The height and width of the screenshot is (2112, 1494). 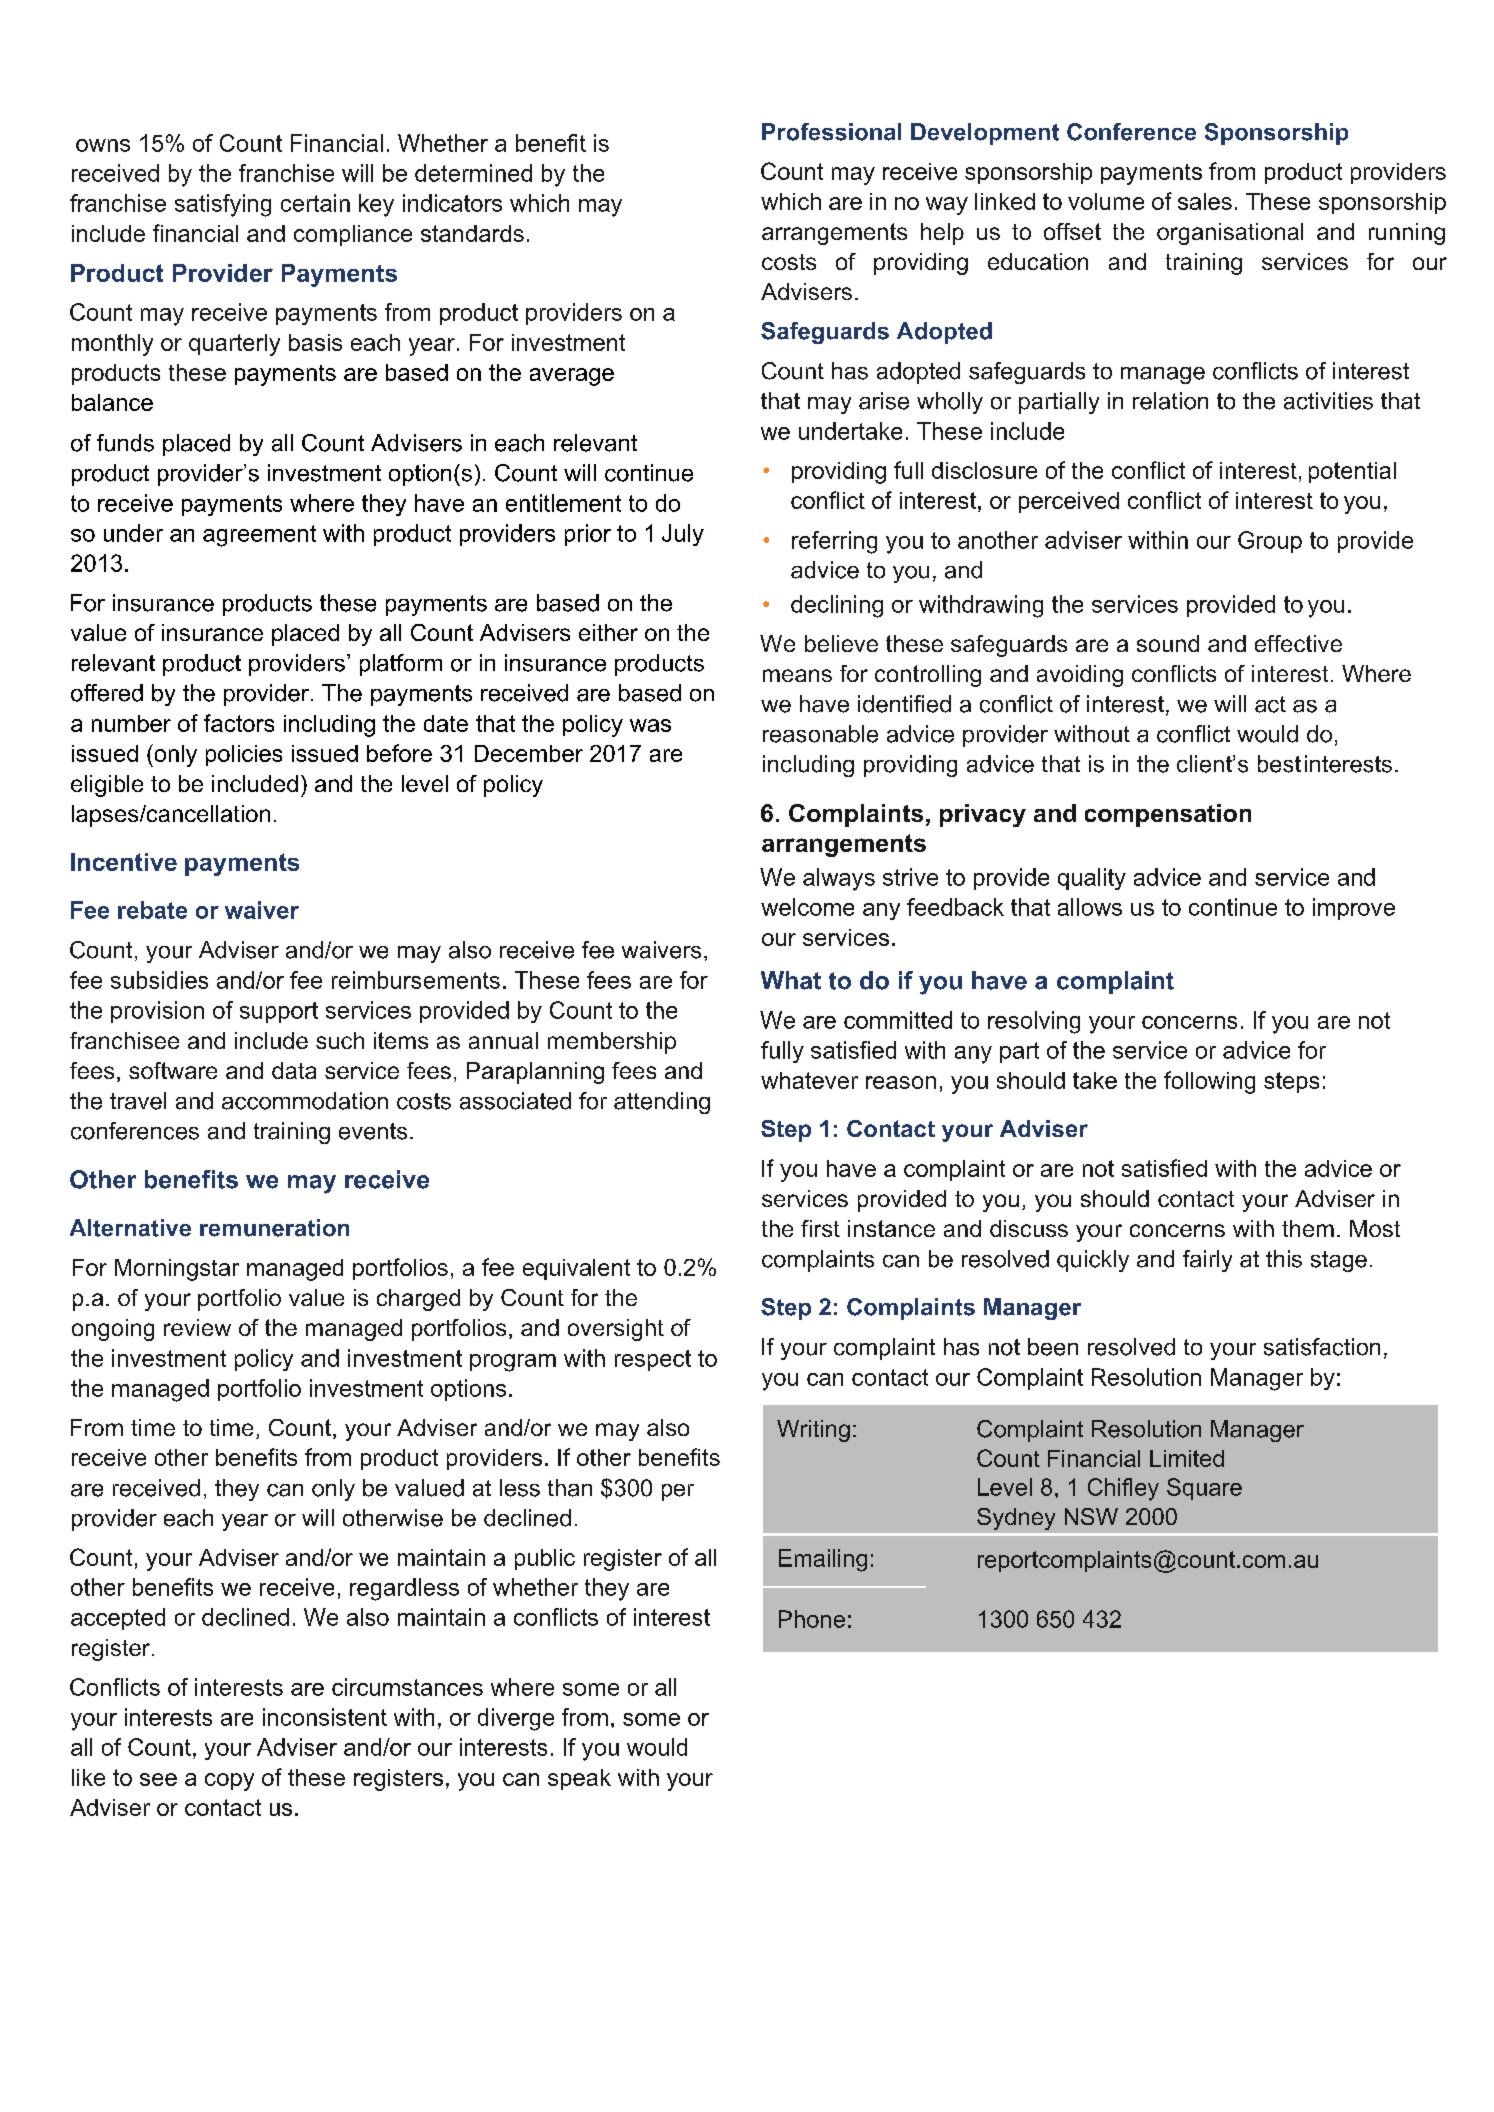 What do you see at coordinates (831, 132) in the screenshot?
I see `Professional` at bounding box center [831, 132].
